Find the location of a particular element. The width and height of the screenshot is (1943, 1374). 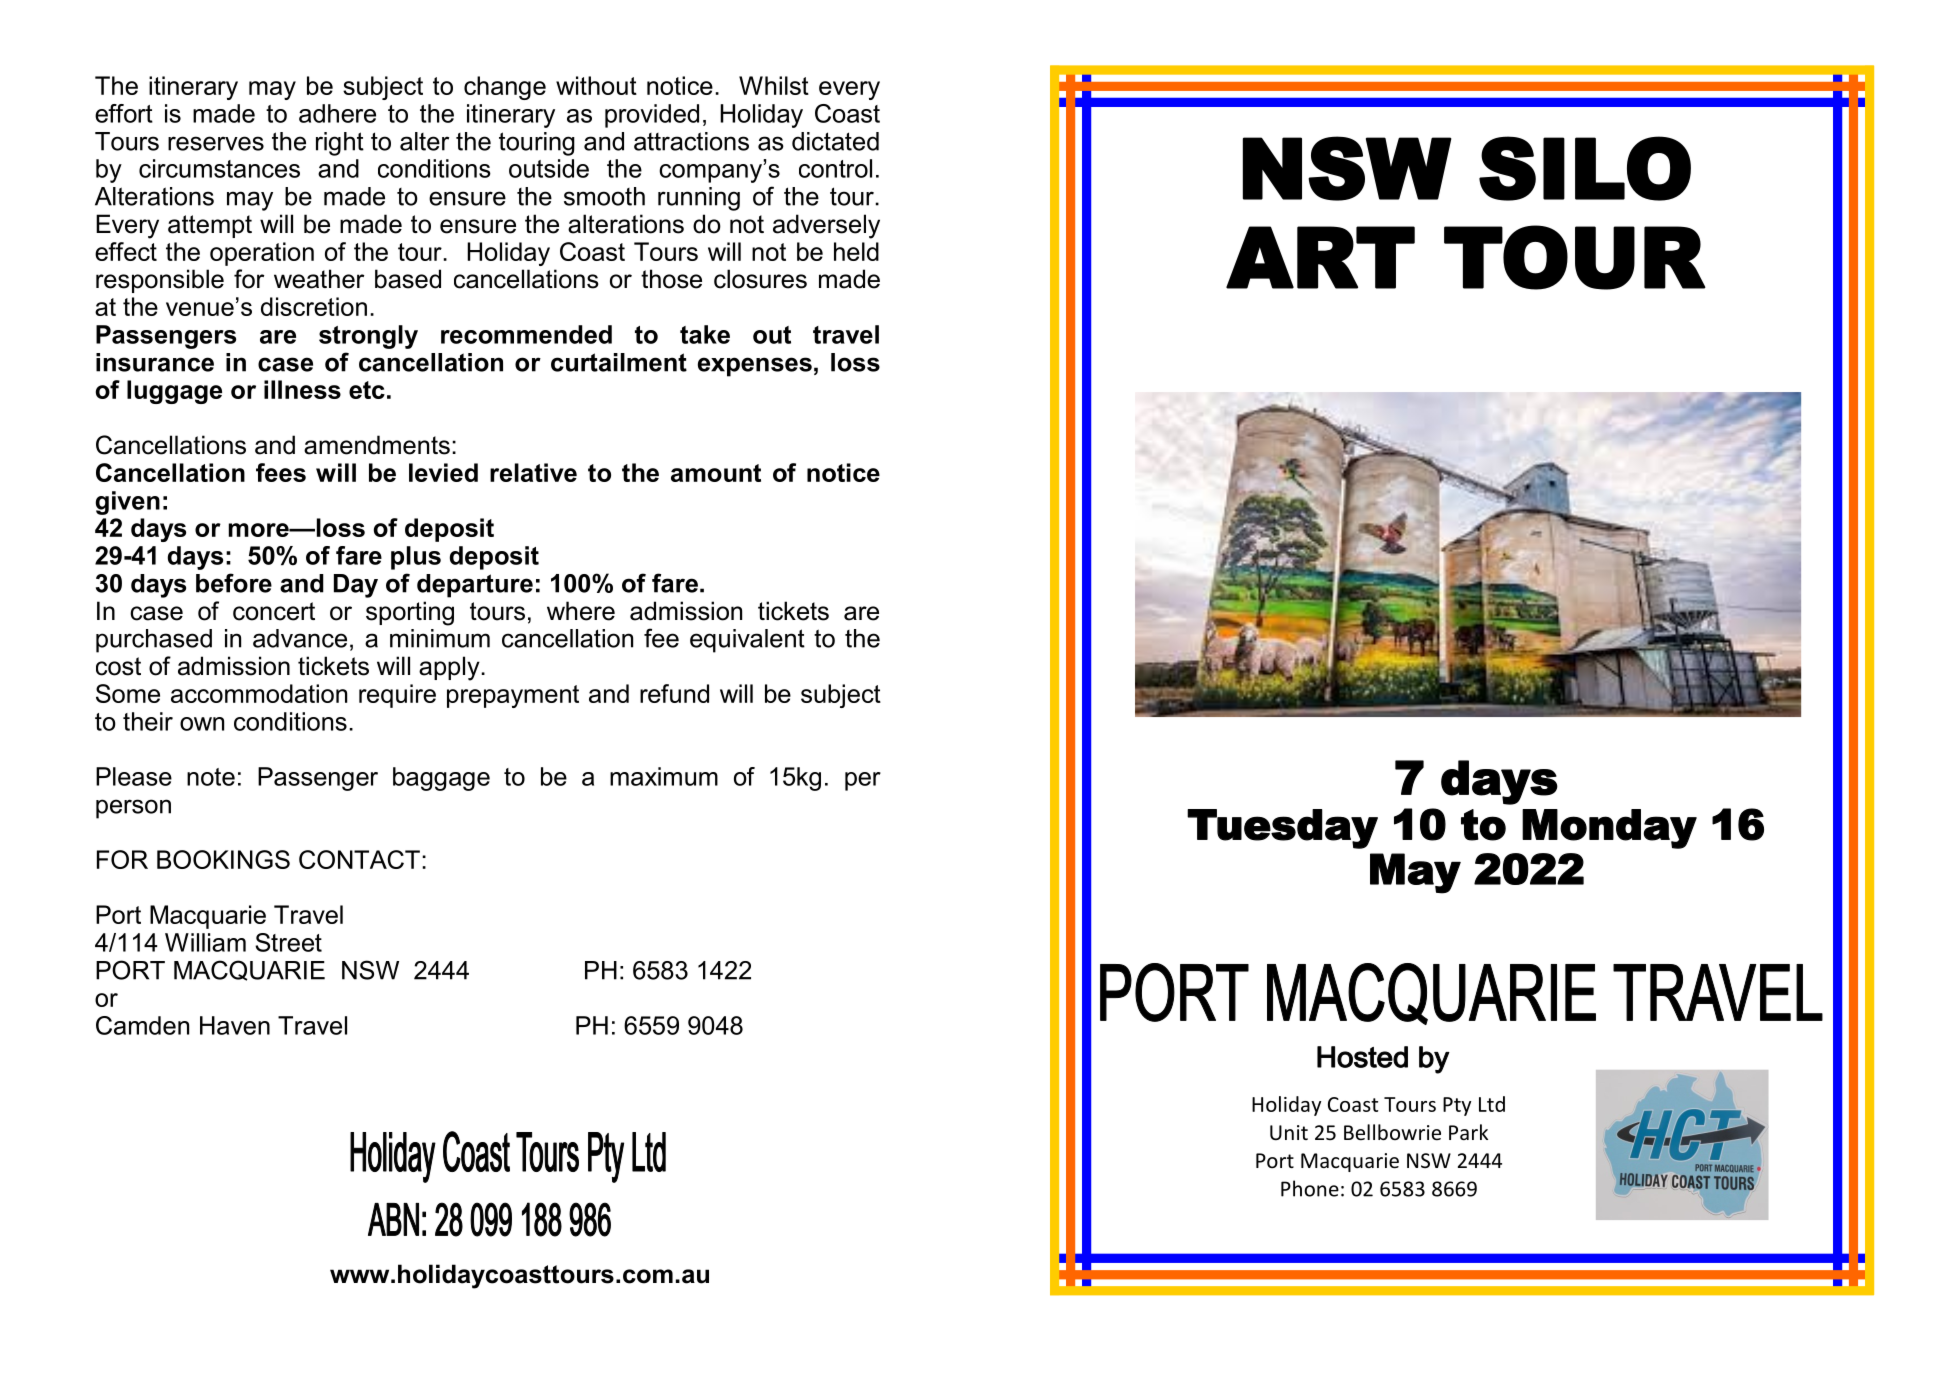

adhere is located at coordinates (337, 113).
